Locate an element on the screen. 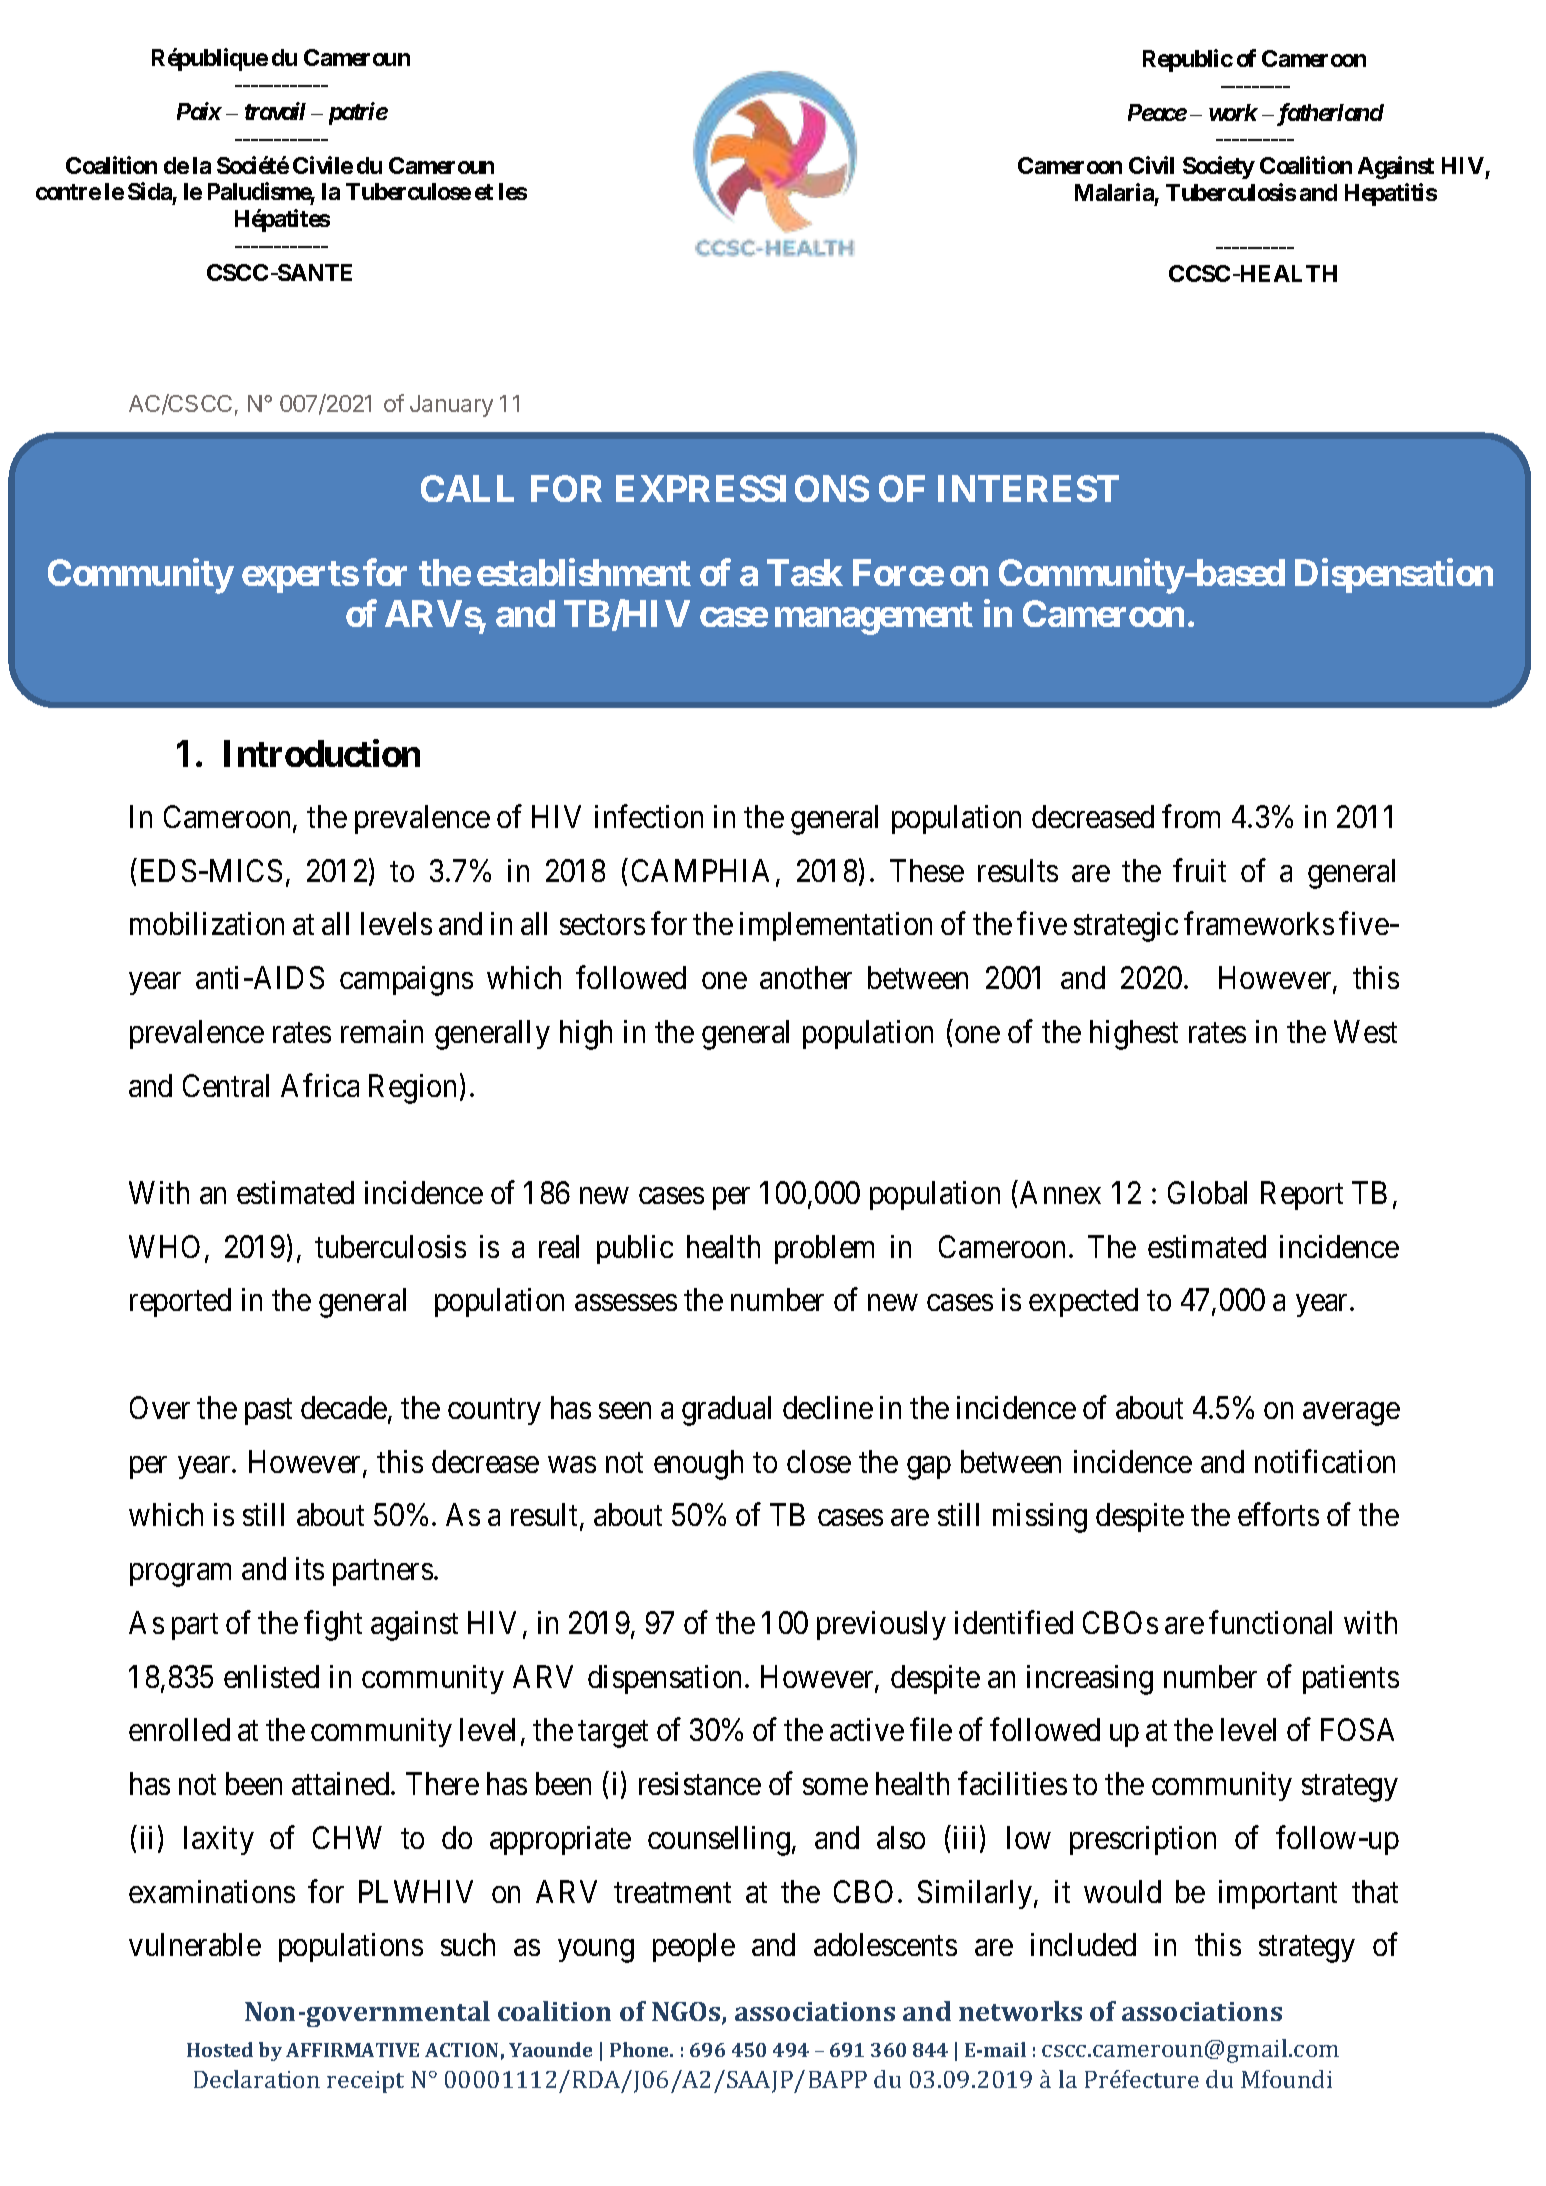  close is located at coordinates (819, 1461).
